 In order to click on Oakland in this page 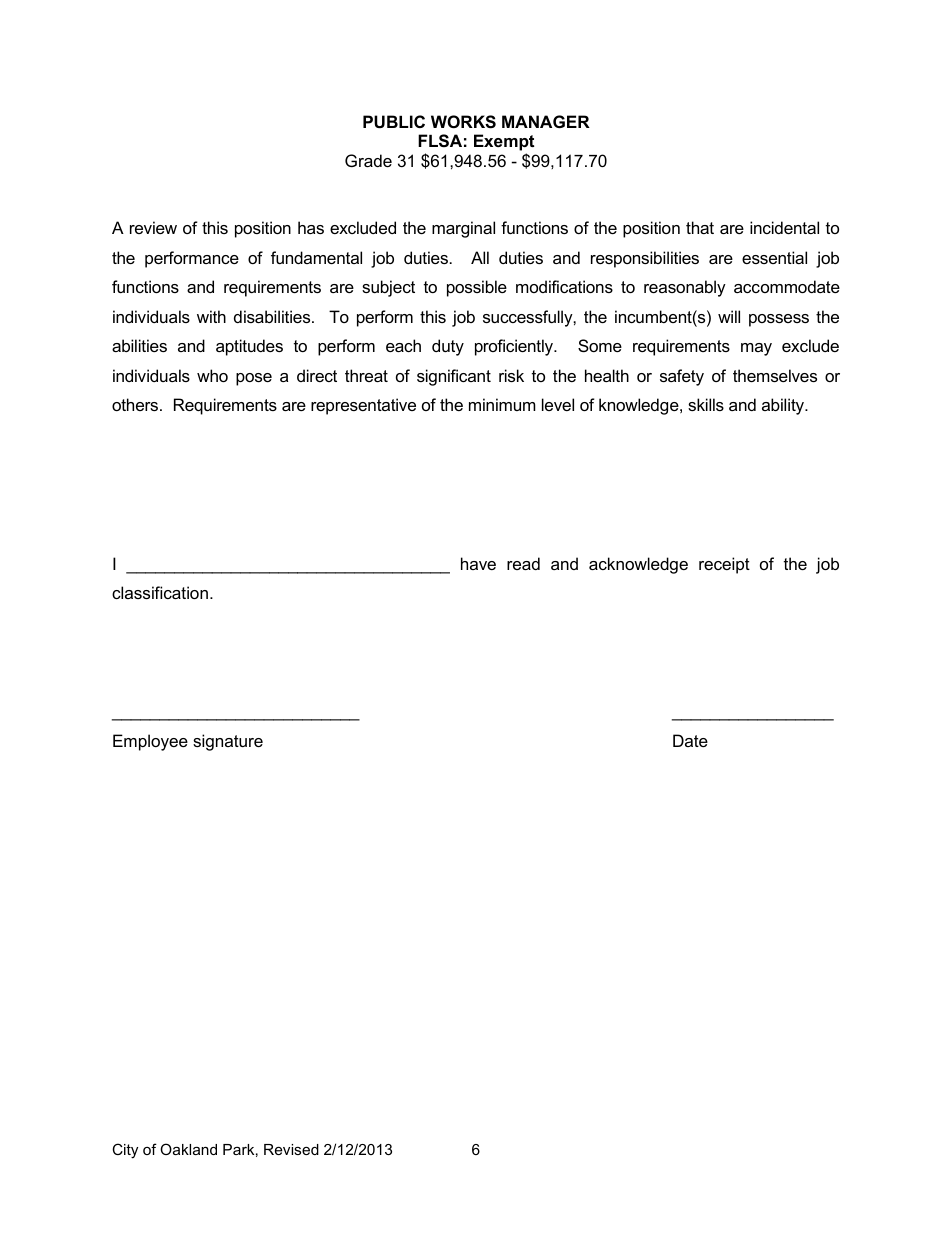, I will do `click(188, 1149)`.
